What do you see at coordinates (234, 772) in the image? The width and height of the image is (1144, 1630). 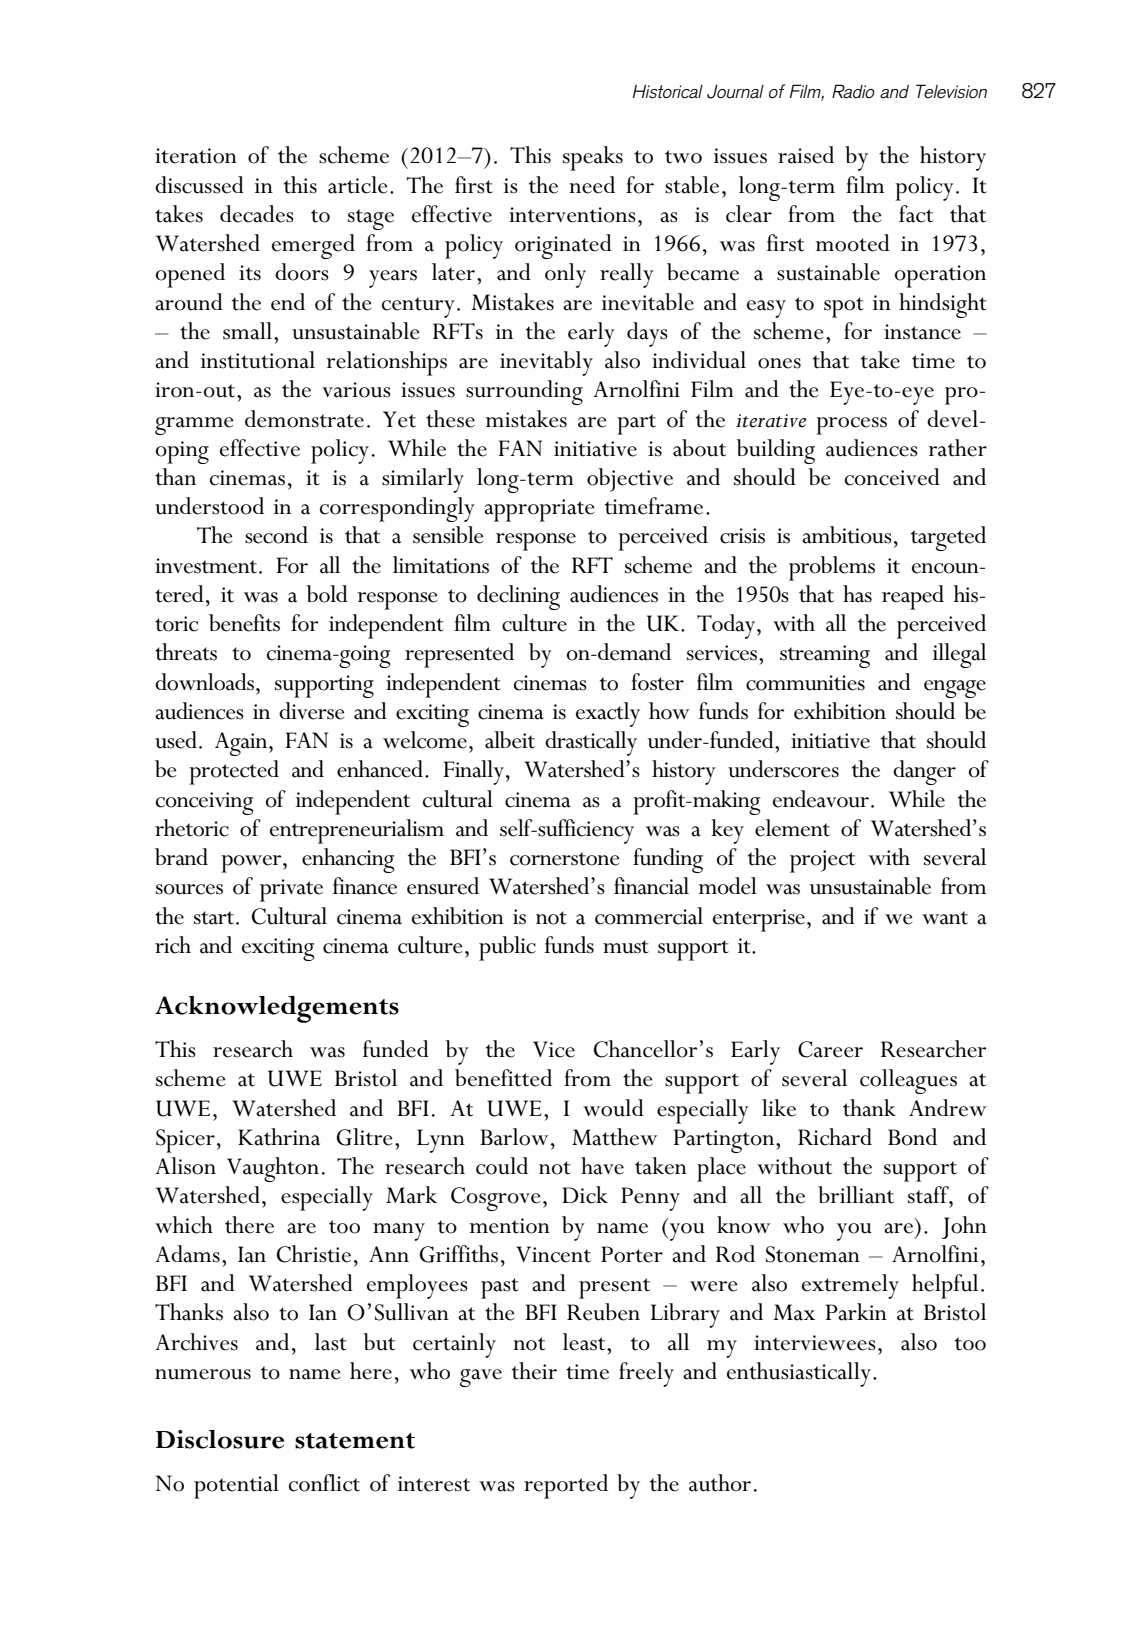 I see `protected` at bounding box center [234, 772].
